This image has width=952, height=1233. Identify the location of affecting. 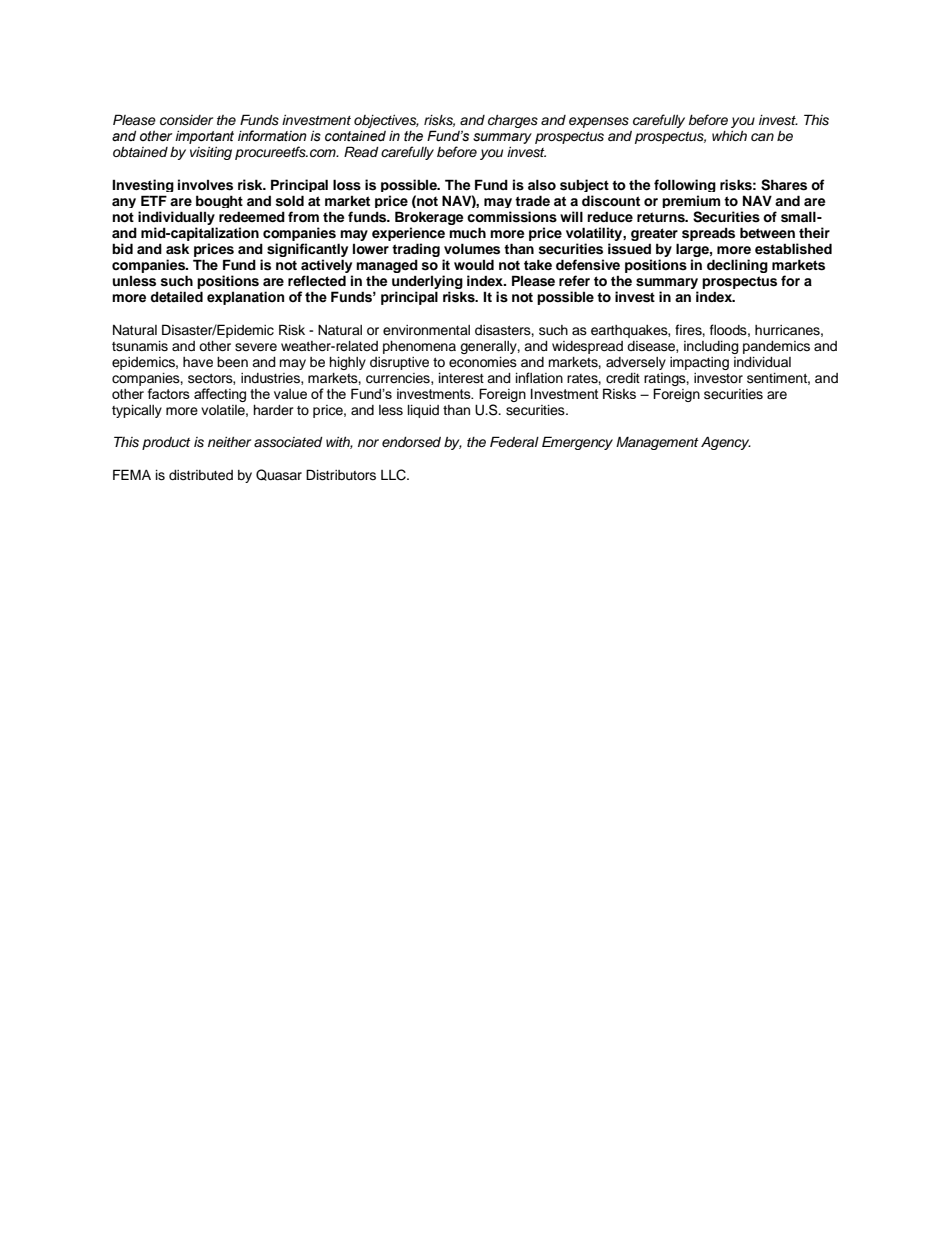
(220, 395).
